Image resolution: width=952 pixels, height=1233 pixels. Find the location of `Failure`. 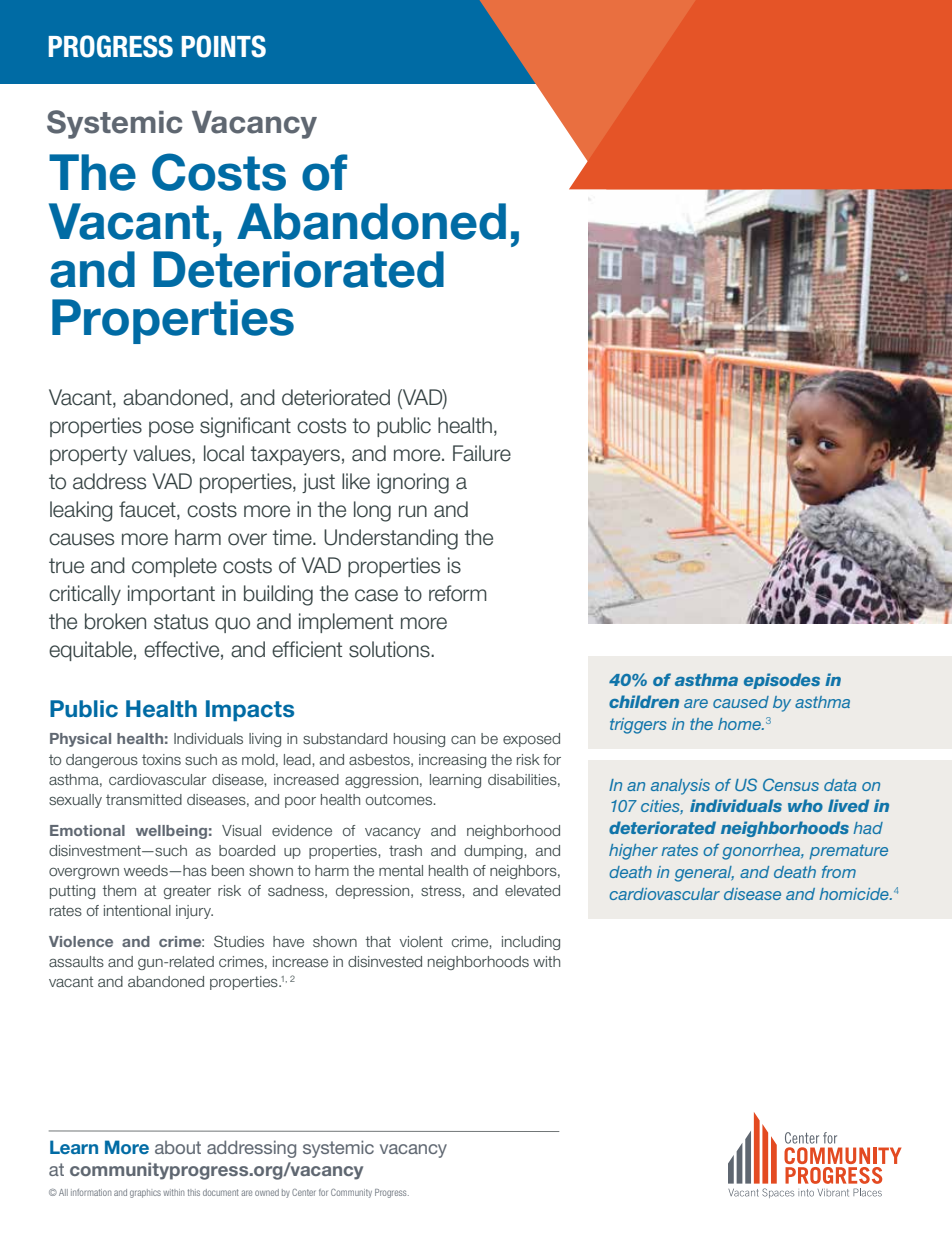

Failure is located at coordinates (482, 453).
